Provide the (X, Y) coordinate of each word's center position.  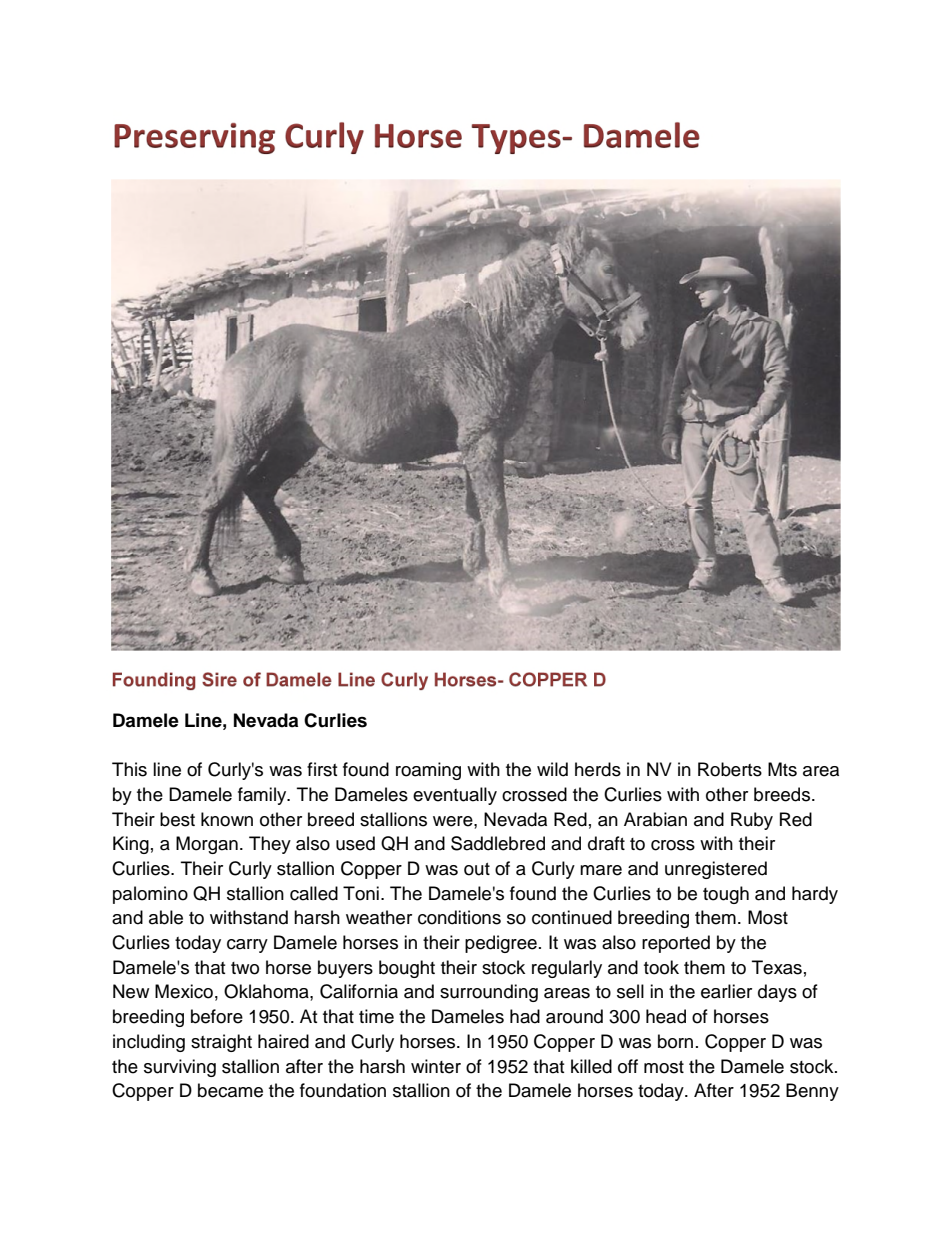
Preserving (194, 138)
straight (221, 1043)
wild (552, 769)
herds (598, 769)
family (263, 796)
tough (726, 895)
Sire (219, 679)
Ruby (752, 821)
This (129, 769)
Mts (782, 769)
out (477, 869)
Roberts (730, 769)
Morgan (207, 845)
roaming (428, 771)
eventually (455, 796)
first (322, 769)
